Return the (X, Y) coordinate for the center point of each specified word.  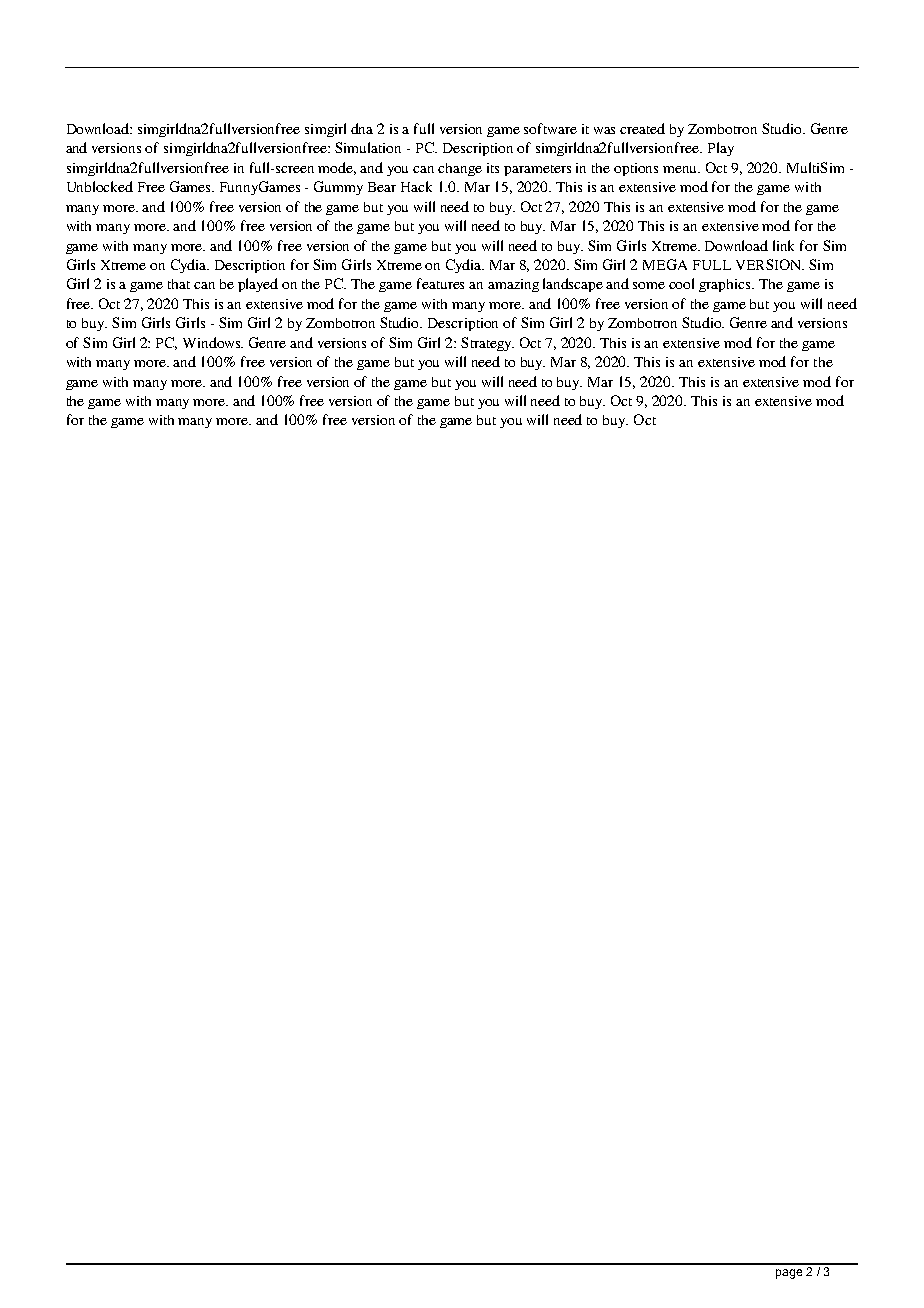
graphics (726, 285)
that (179, 284)
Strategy (487, 344)
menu (681, 169)
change (460, 169)
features (440, 283)
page (789, 1274)
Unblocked (100, 186)
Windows (213, 342)
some (649, 285)
